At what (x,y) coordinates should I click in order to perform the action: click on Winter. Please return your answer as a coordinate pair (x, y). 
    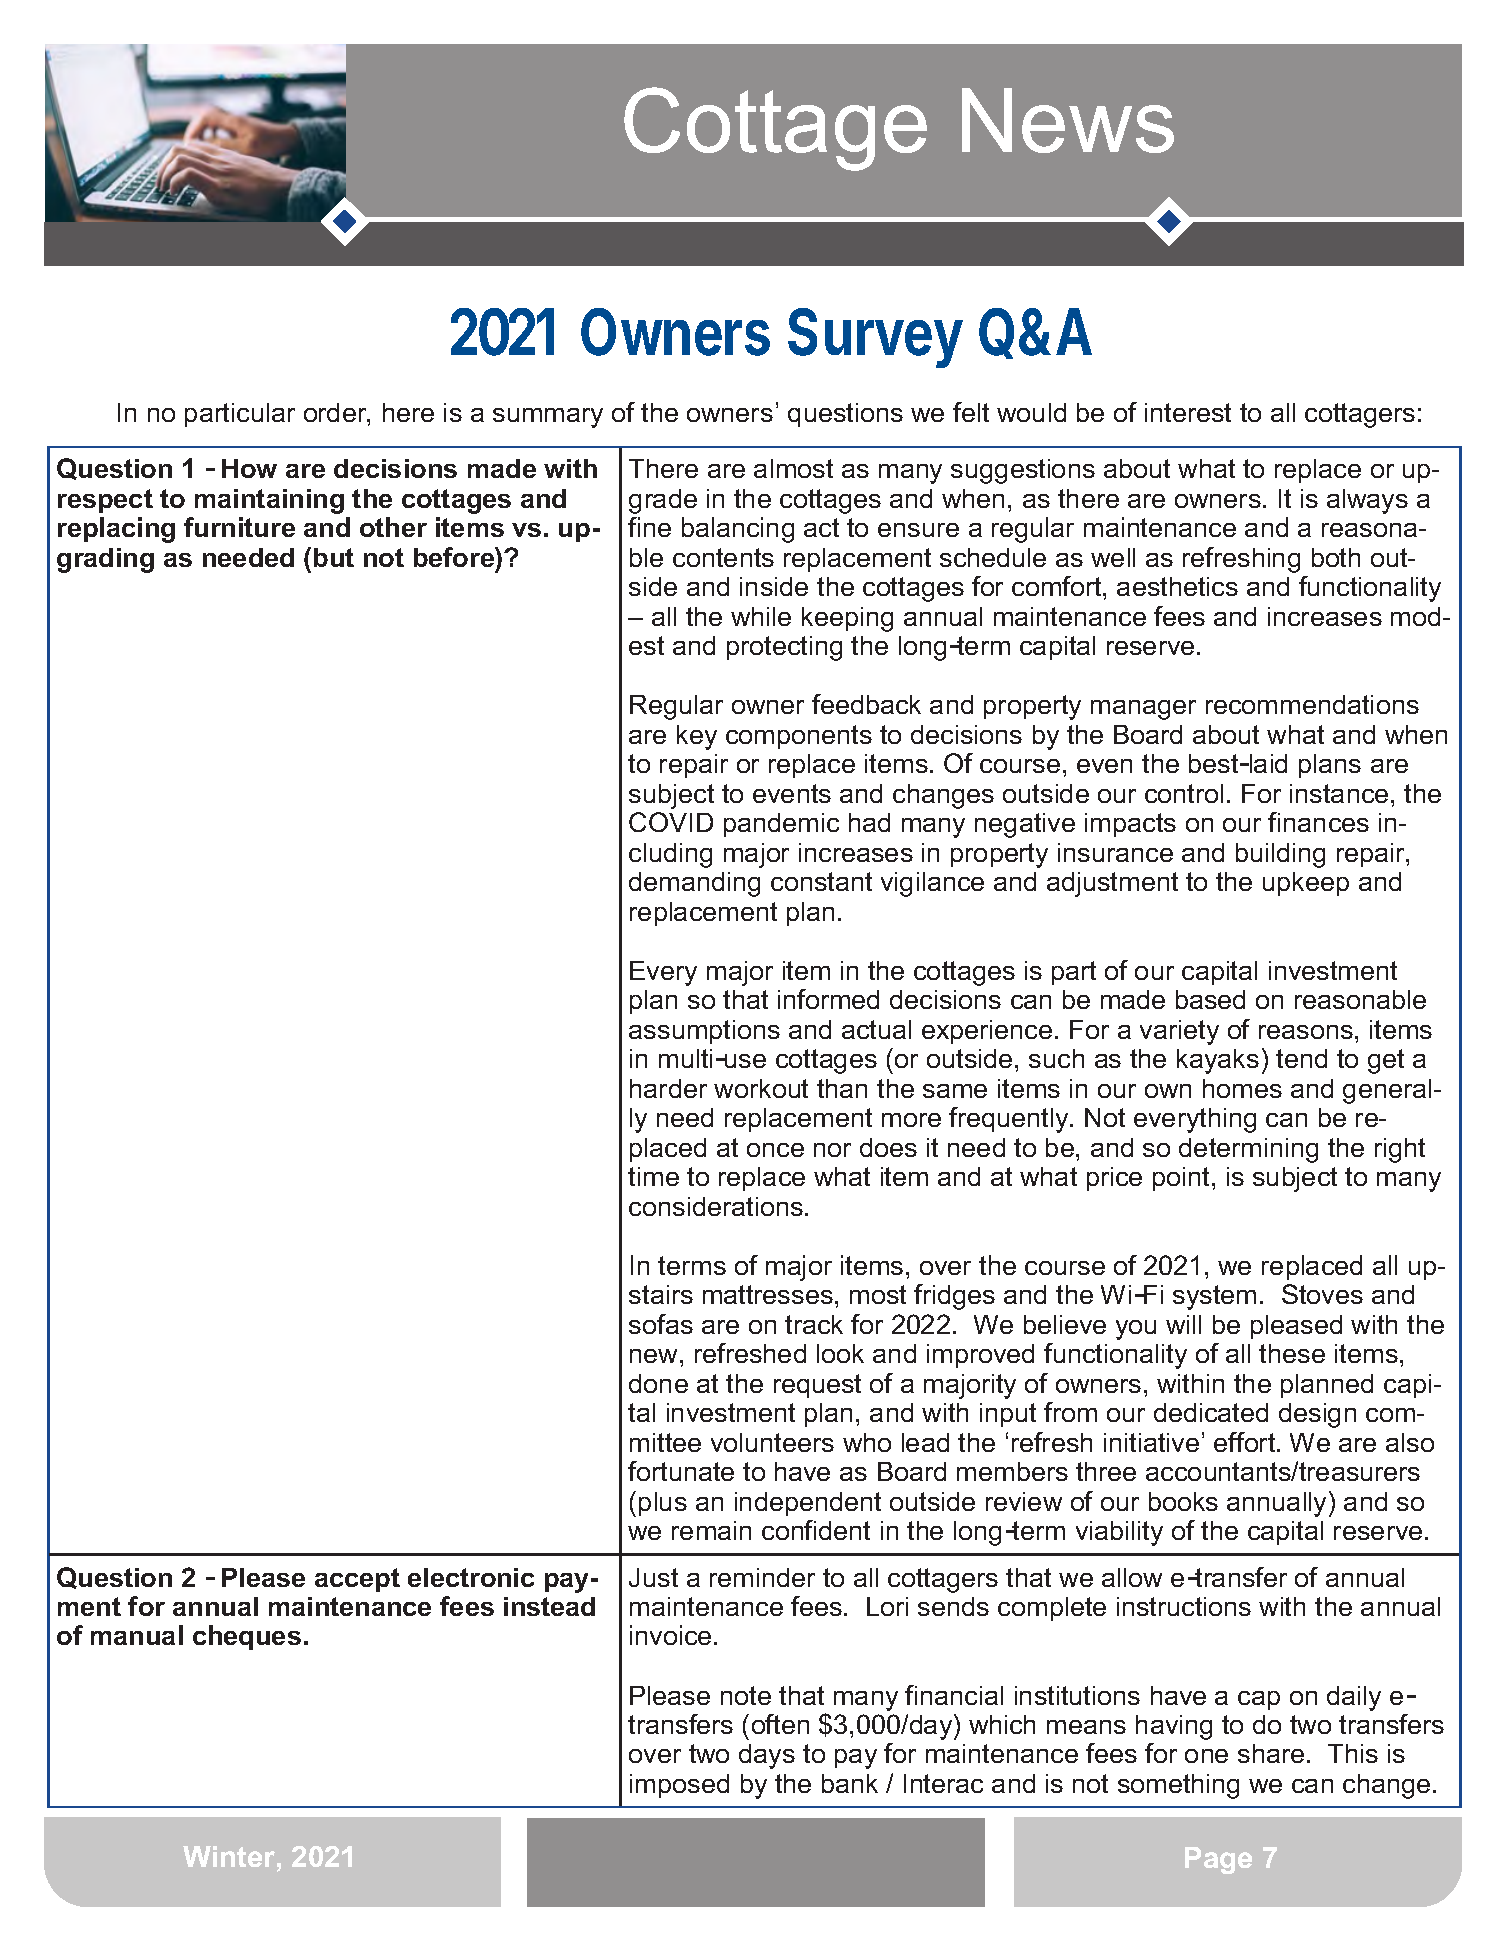
    Looking at the image, I should click on (230, 1856).
